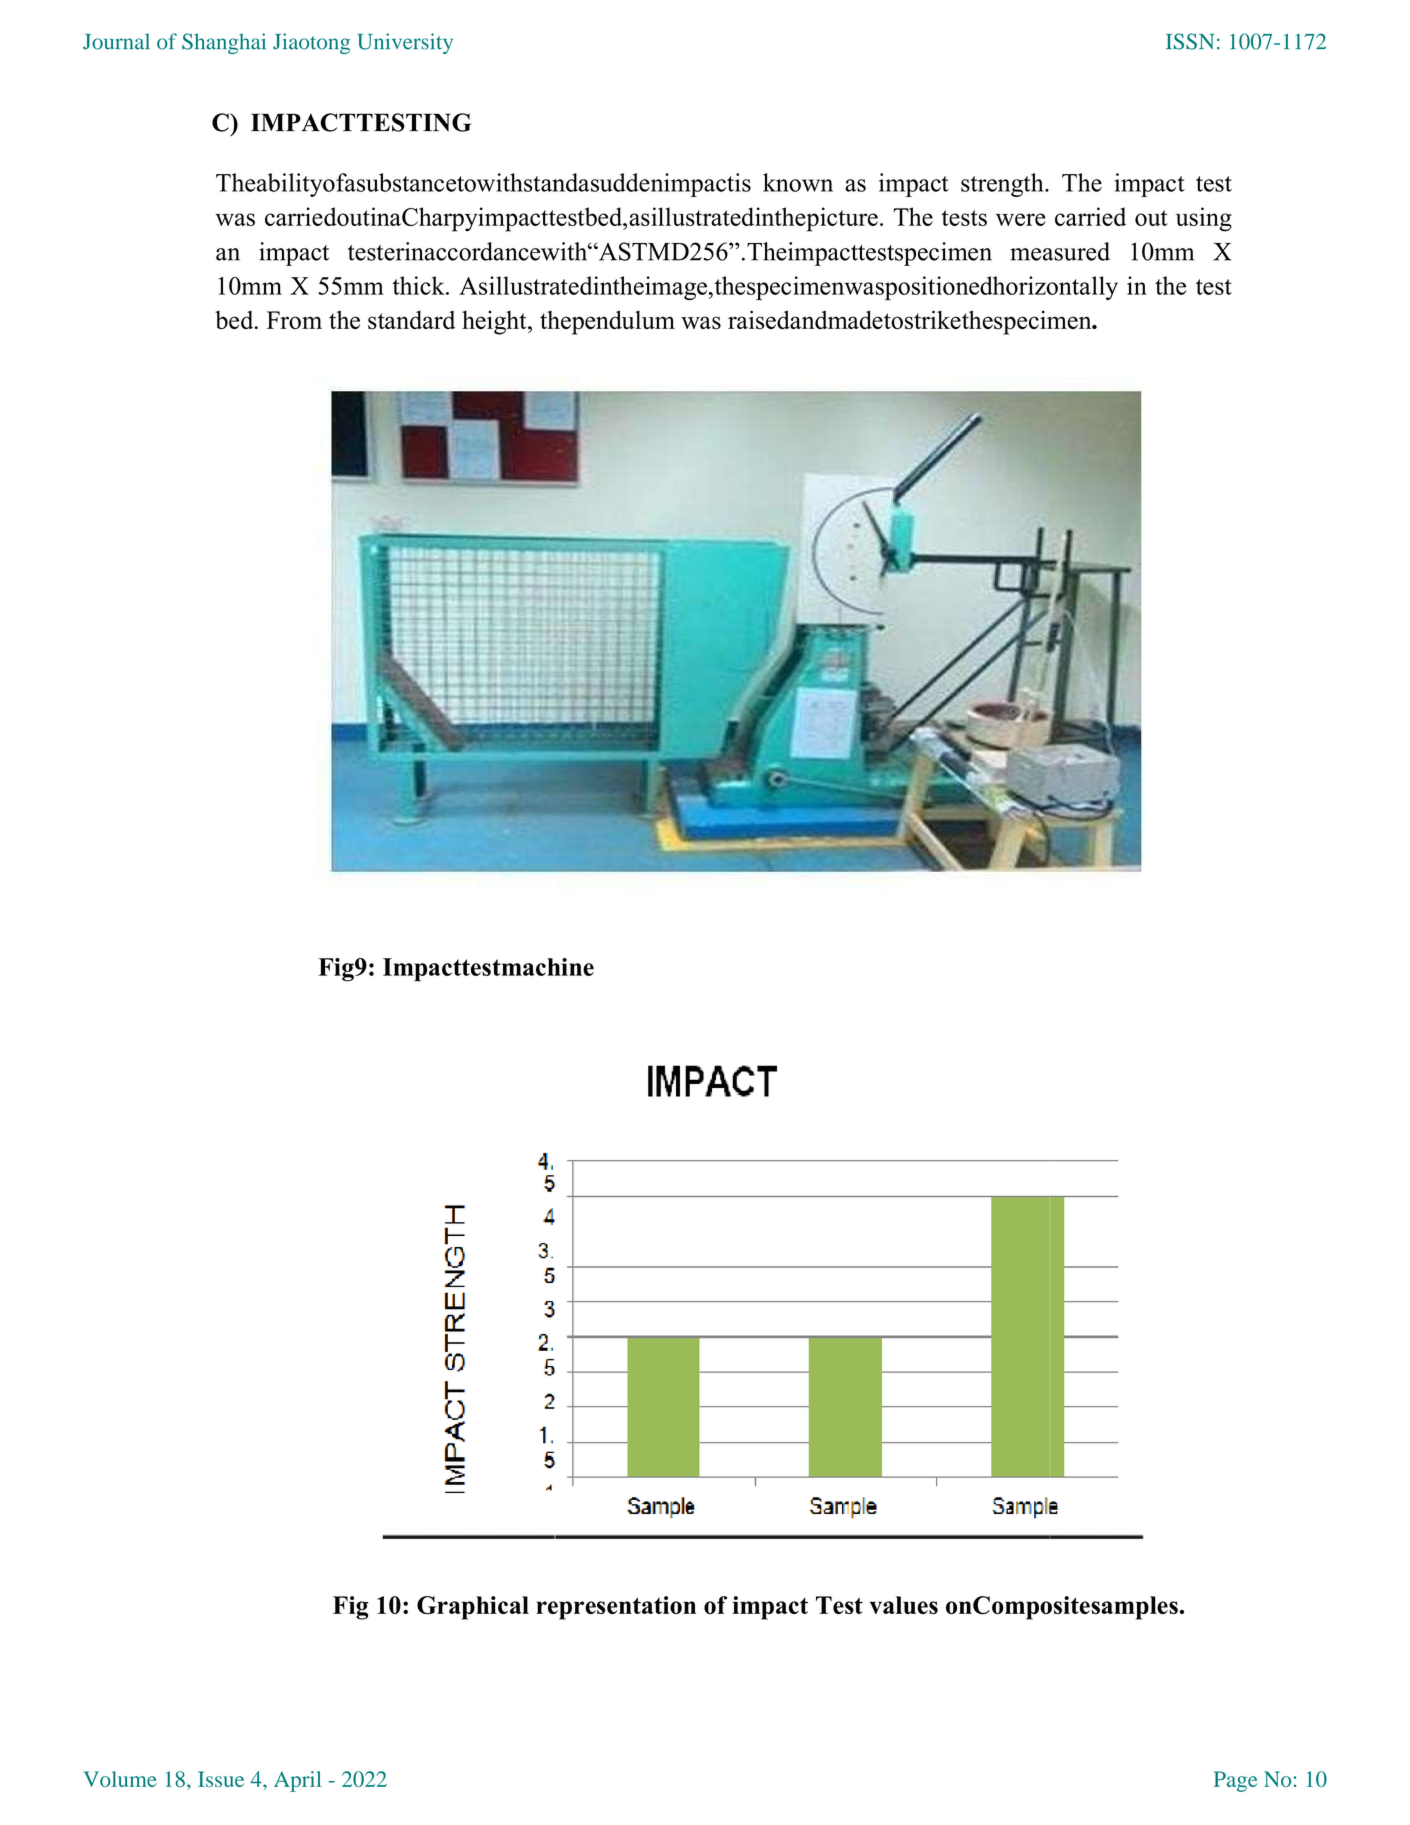  I want to click on Volume, so click(120, 1779).
